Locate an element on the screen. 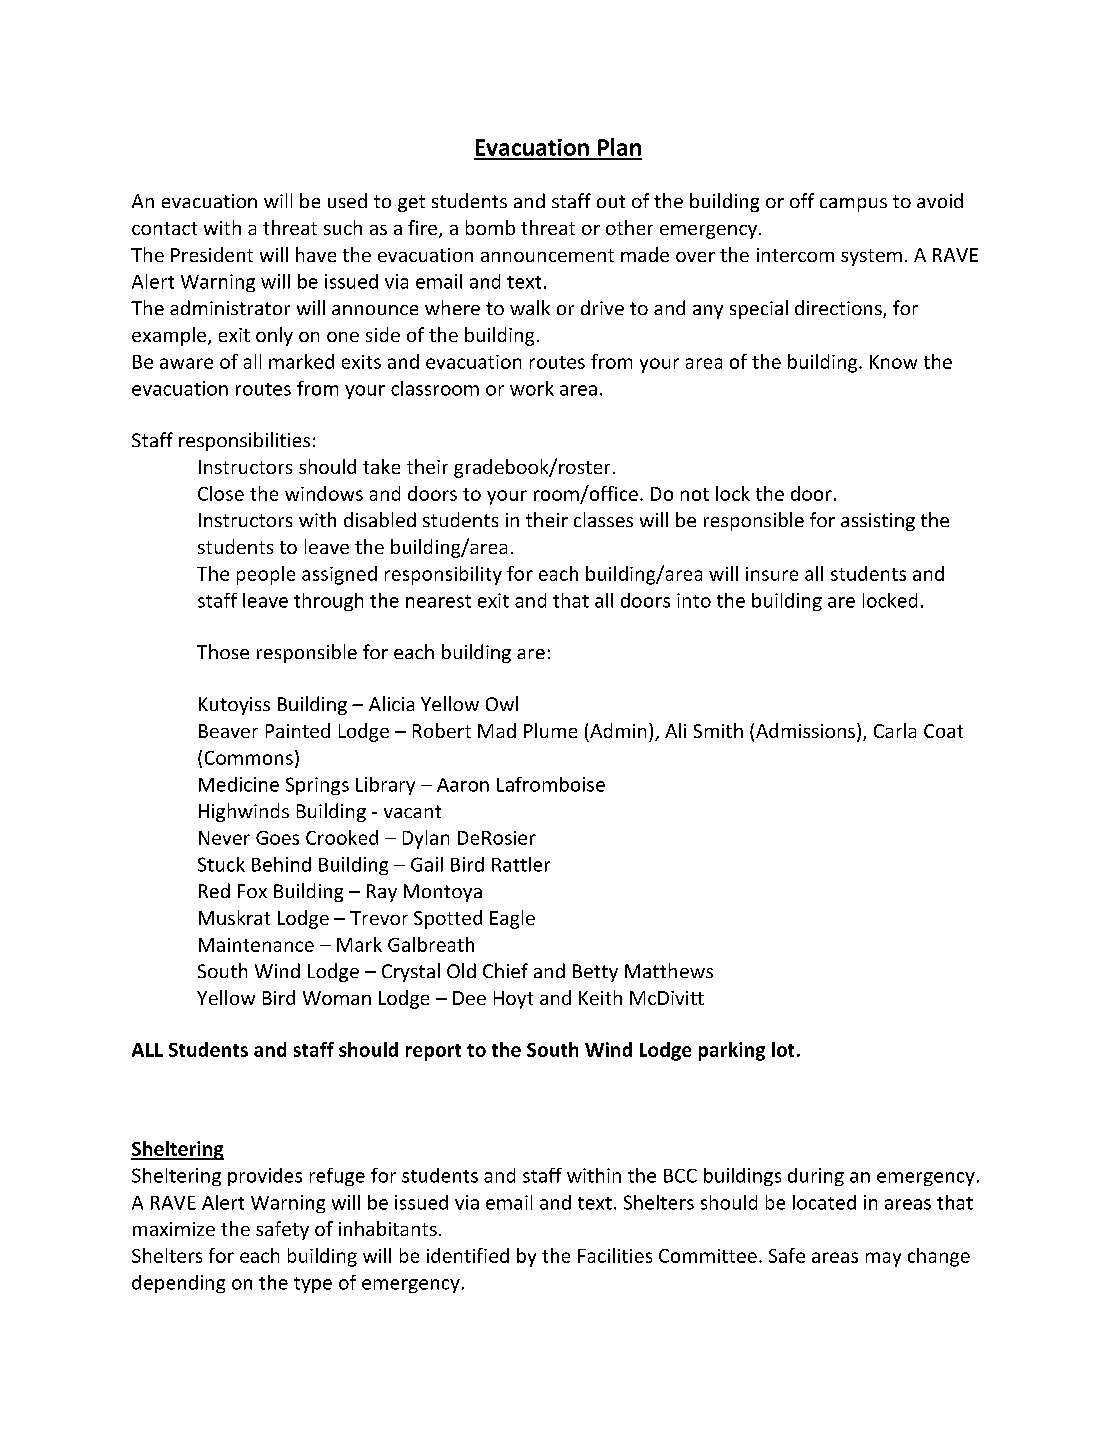 This screenshot has height=1444, width=1116. Muskrat is located at coordinates (234, 917).
